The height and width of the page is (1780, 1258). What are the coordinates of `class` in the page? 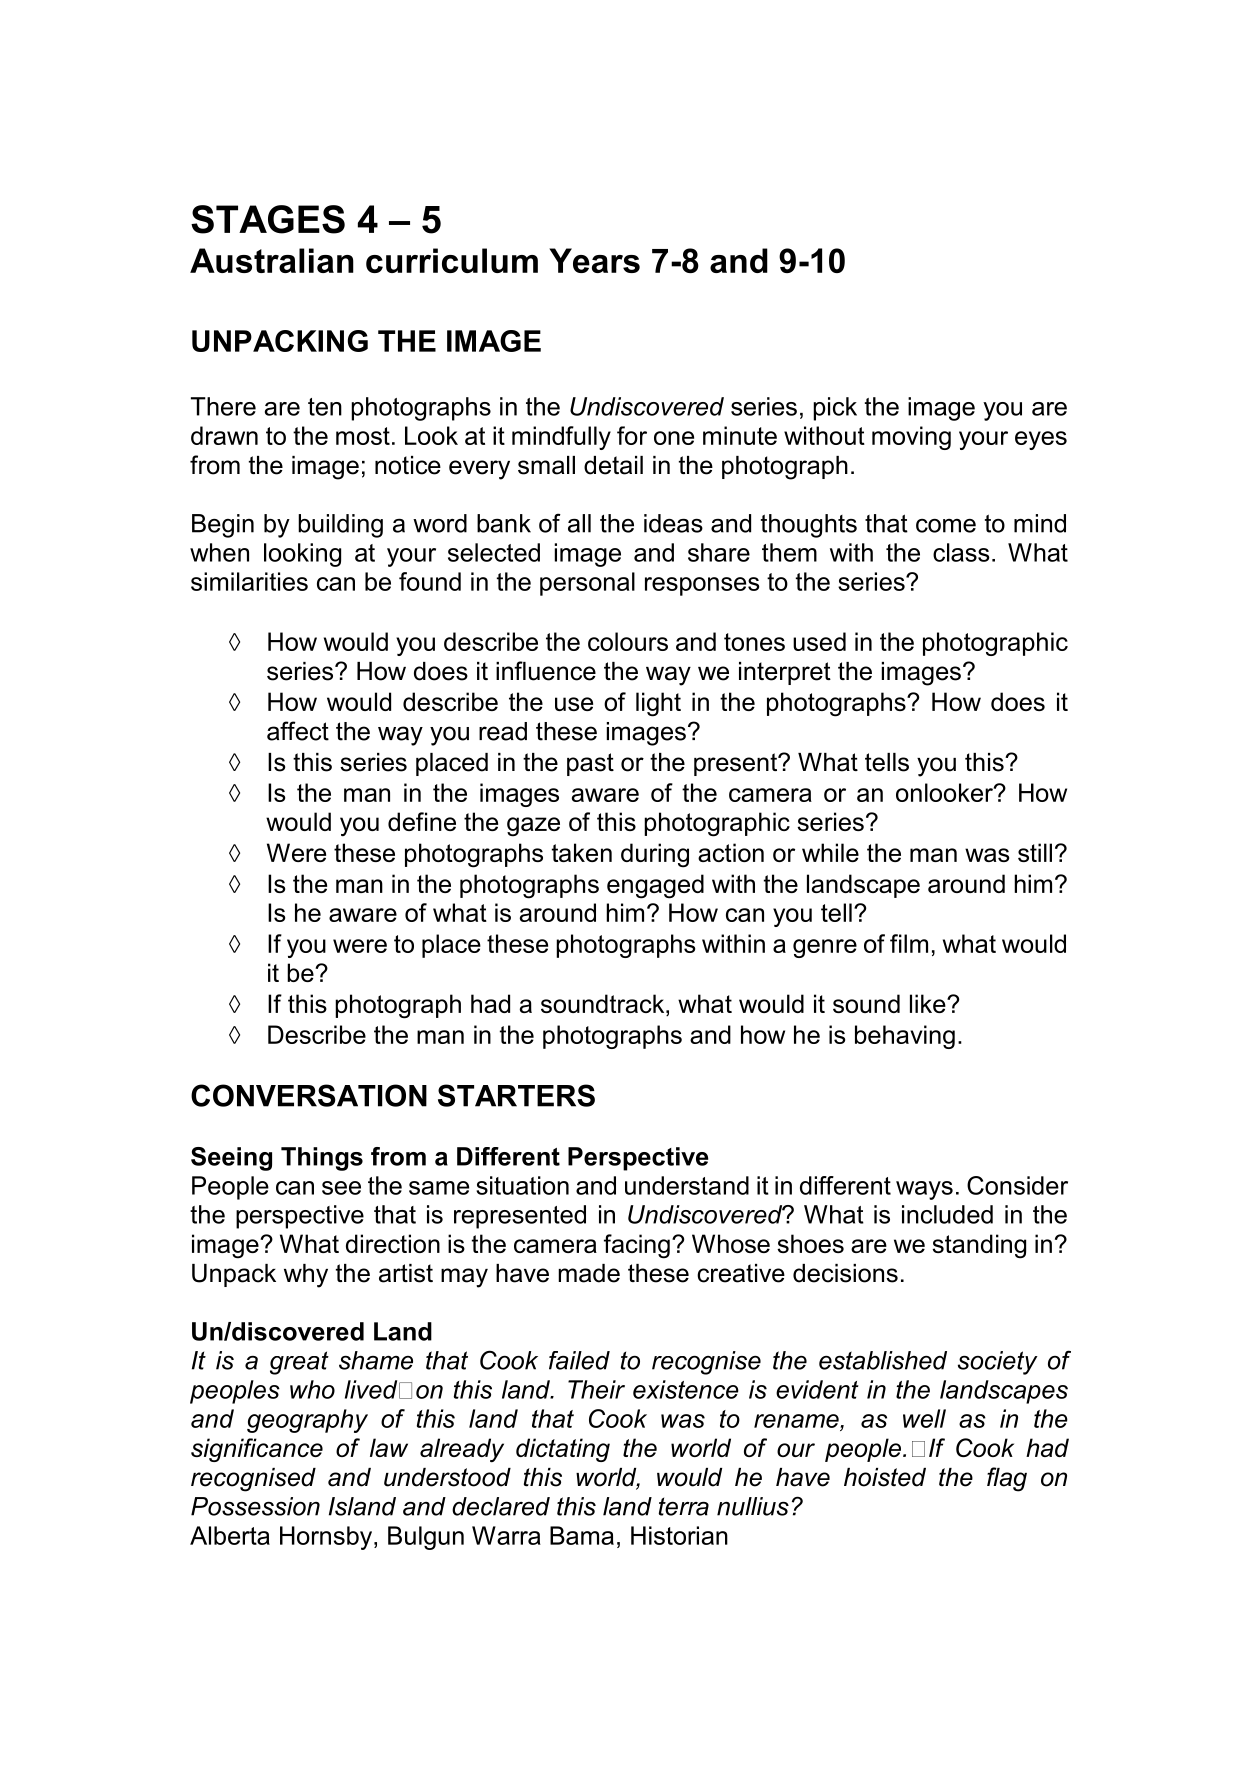 It's located at (961, 552).
